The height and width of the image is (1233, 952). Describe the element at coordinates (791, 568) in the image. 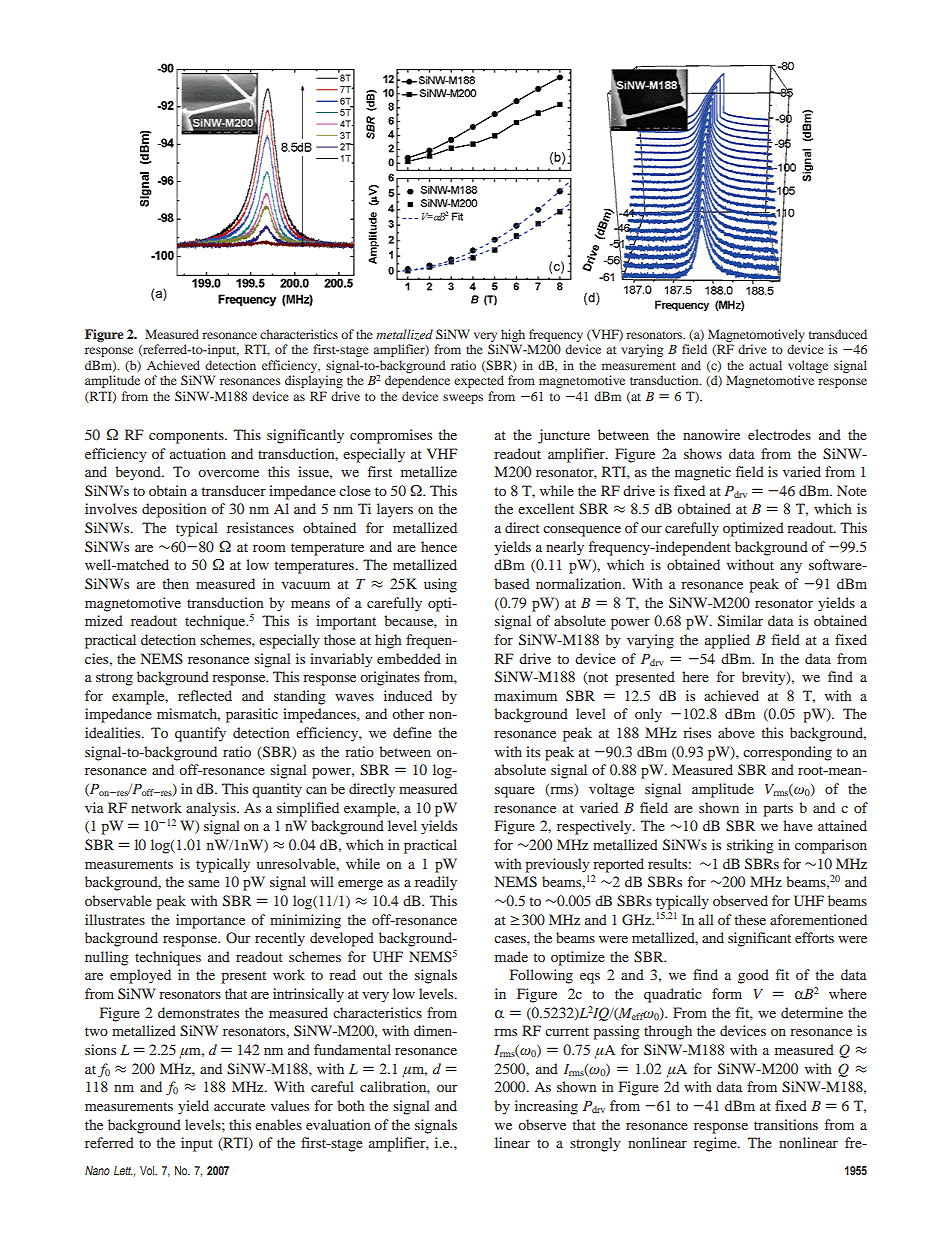

I see `any` at that location.
